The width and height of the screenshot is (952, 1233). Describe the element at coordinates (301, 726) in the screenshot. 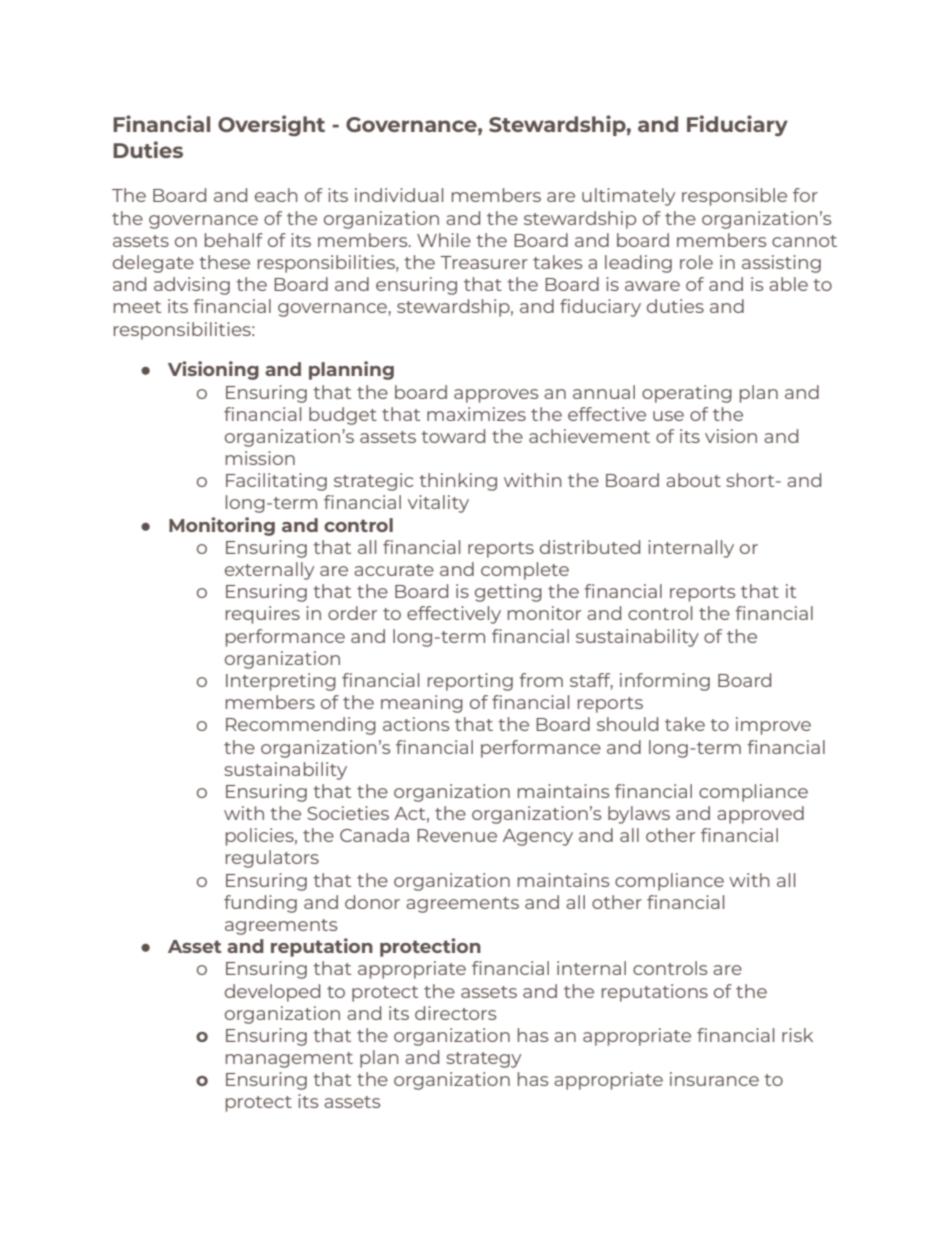

I see `Recommending` at that location.
